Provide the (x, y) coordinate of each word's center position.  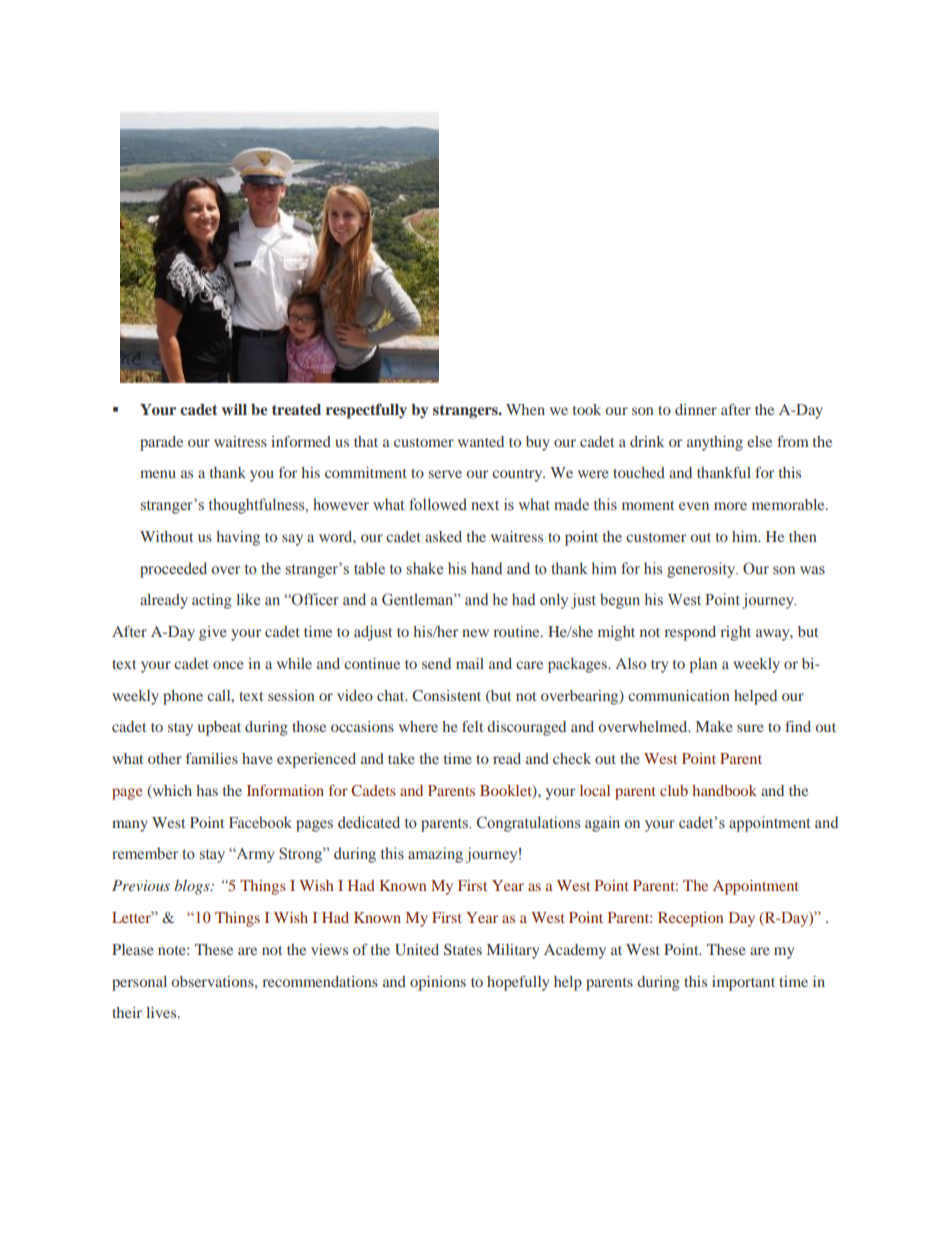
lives (162, 1012)
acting (212, 601)
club (674, 790)
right (735, 633)
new (475, 633)
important (743, 983)
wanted (481, 441)
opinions (438, 983)
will (234, 409)
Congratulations (528, 824)
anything (715, 443)
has (207, 790)
